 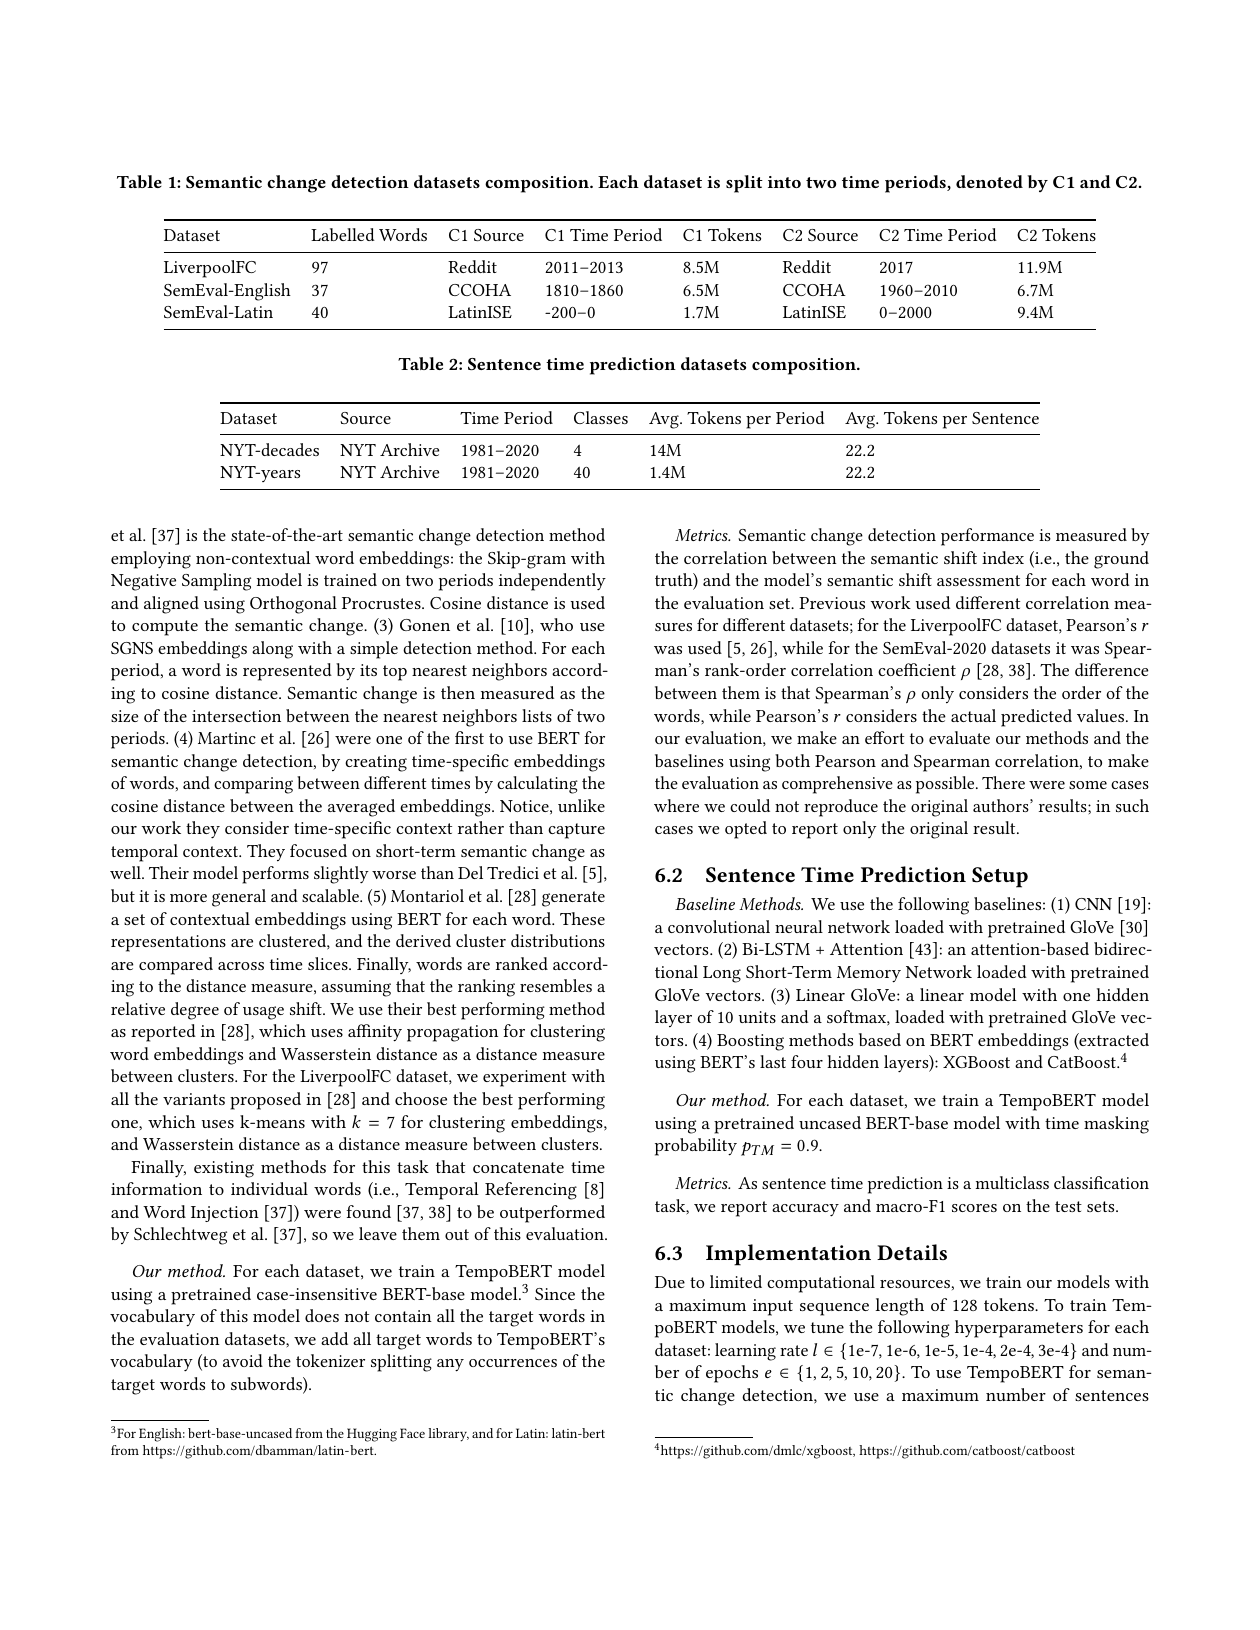 I want to click on independently, so click(x=552, y=582).
